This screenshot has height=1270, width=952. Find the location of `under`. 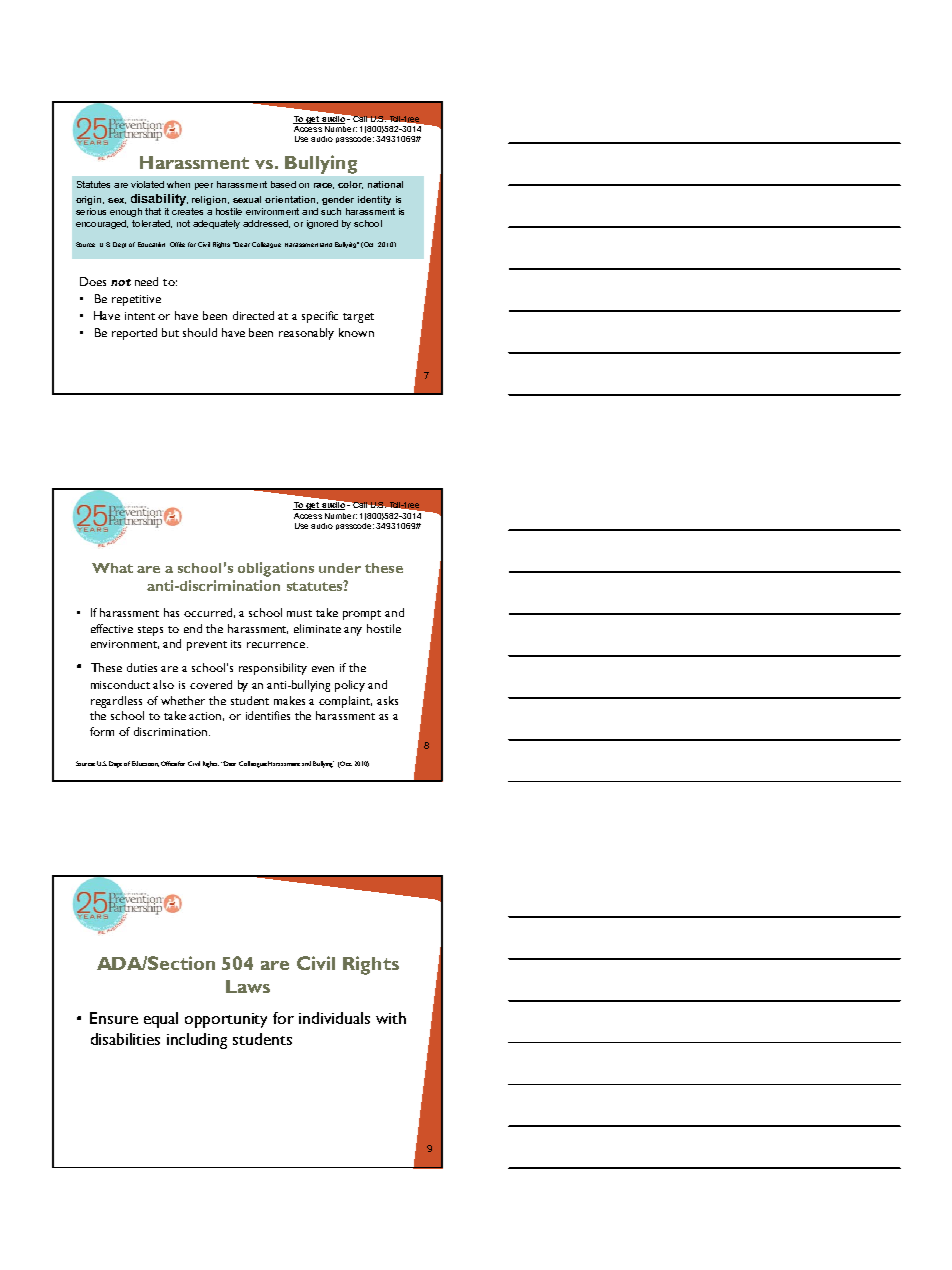

under is located at coordinates (340, 568).
